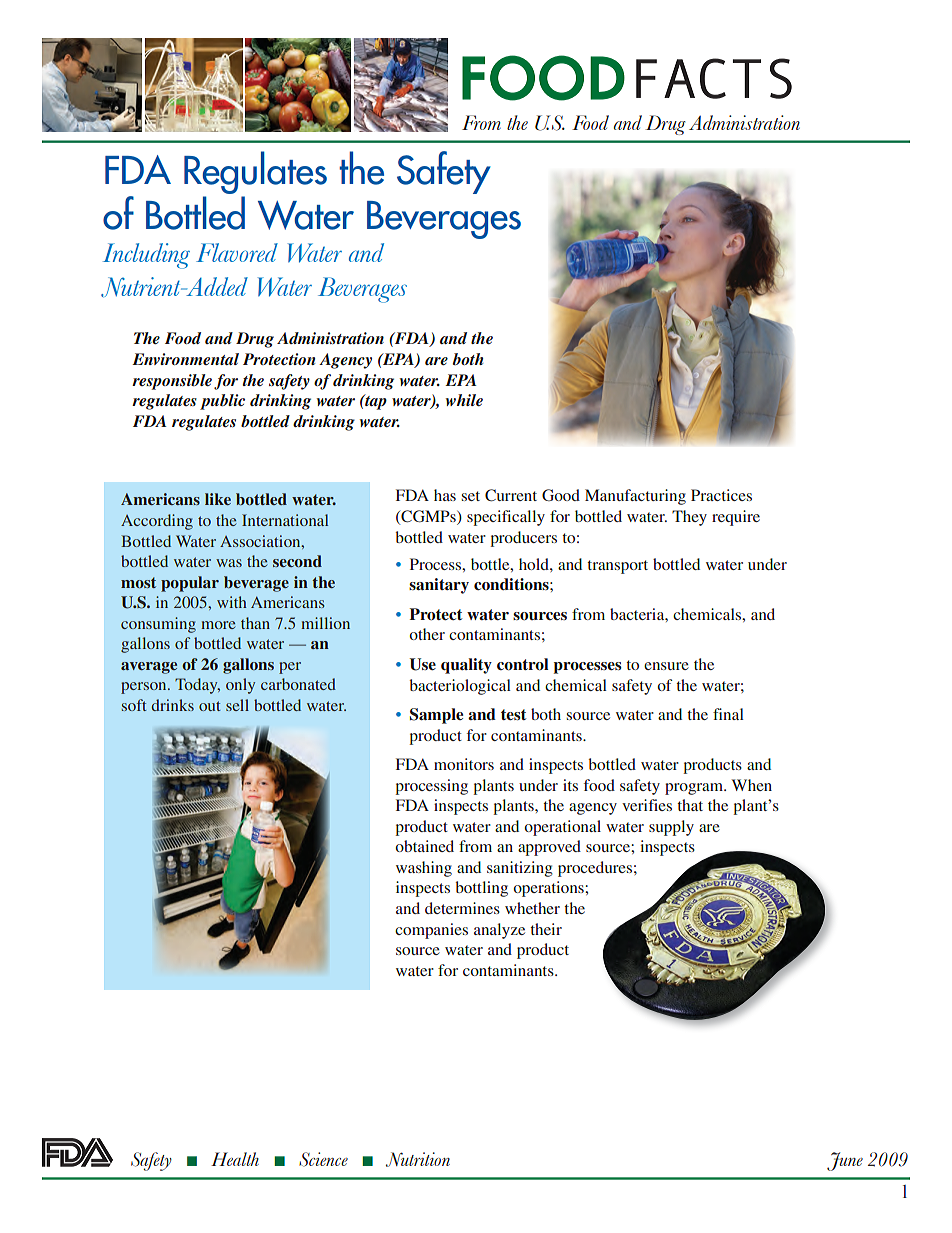 The height and width of the screenshot is (1233, 952). Describe the element at coordinates (728, 714) in the screenshot. I see `final` at that location.
